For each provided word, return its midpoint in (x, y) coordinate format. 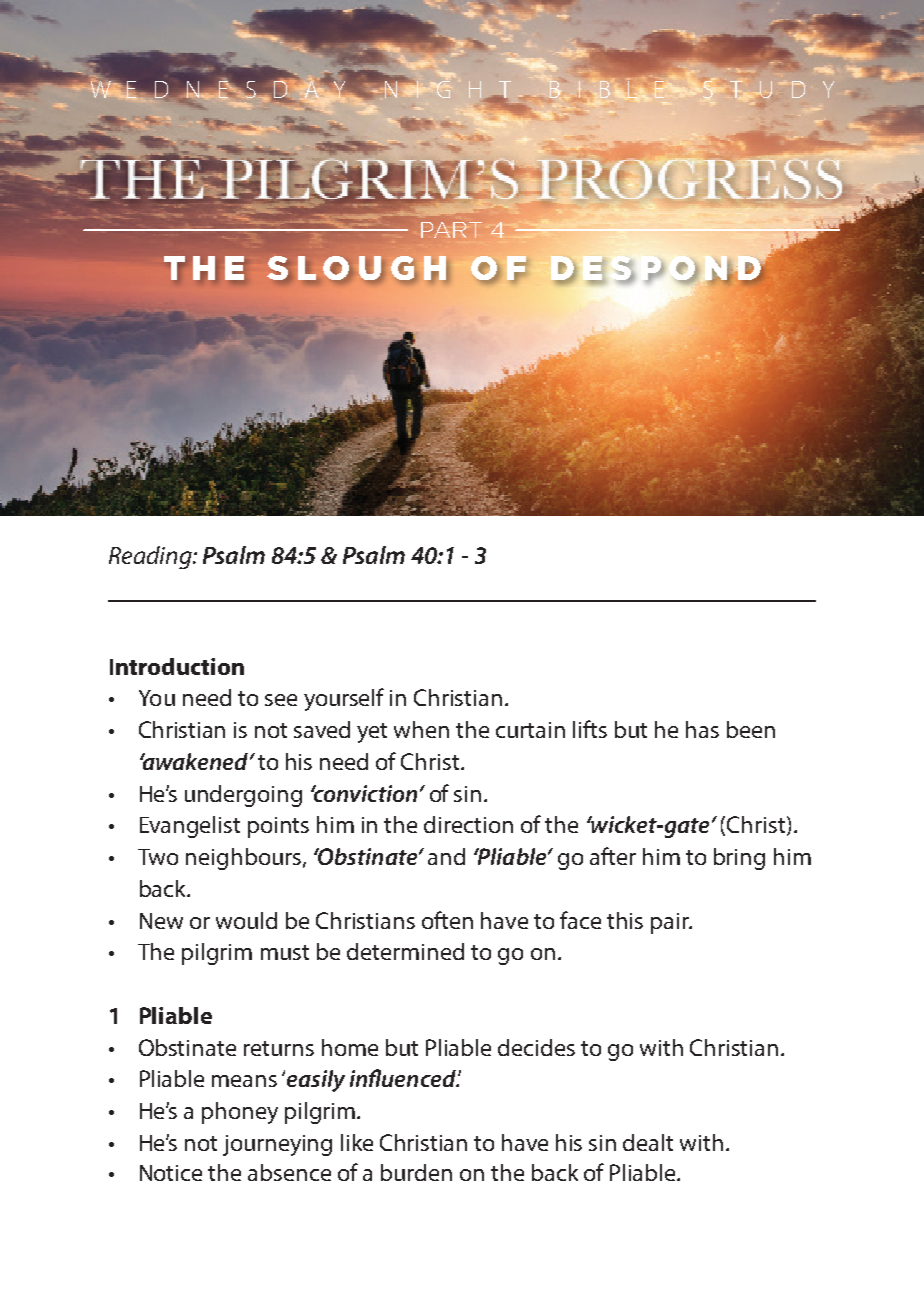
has (702, 729)
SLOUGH (356, 268)
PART (451, 230)
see (281, 700)
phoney (240, 1113)
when (421, 729)
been (751, 729)
